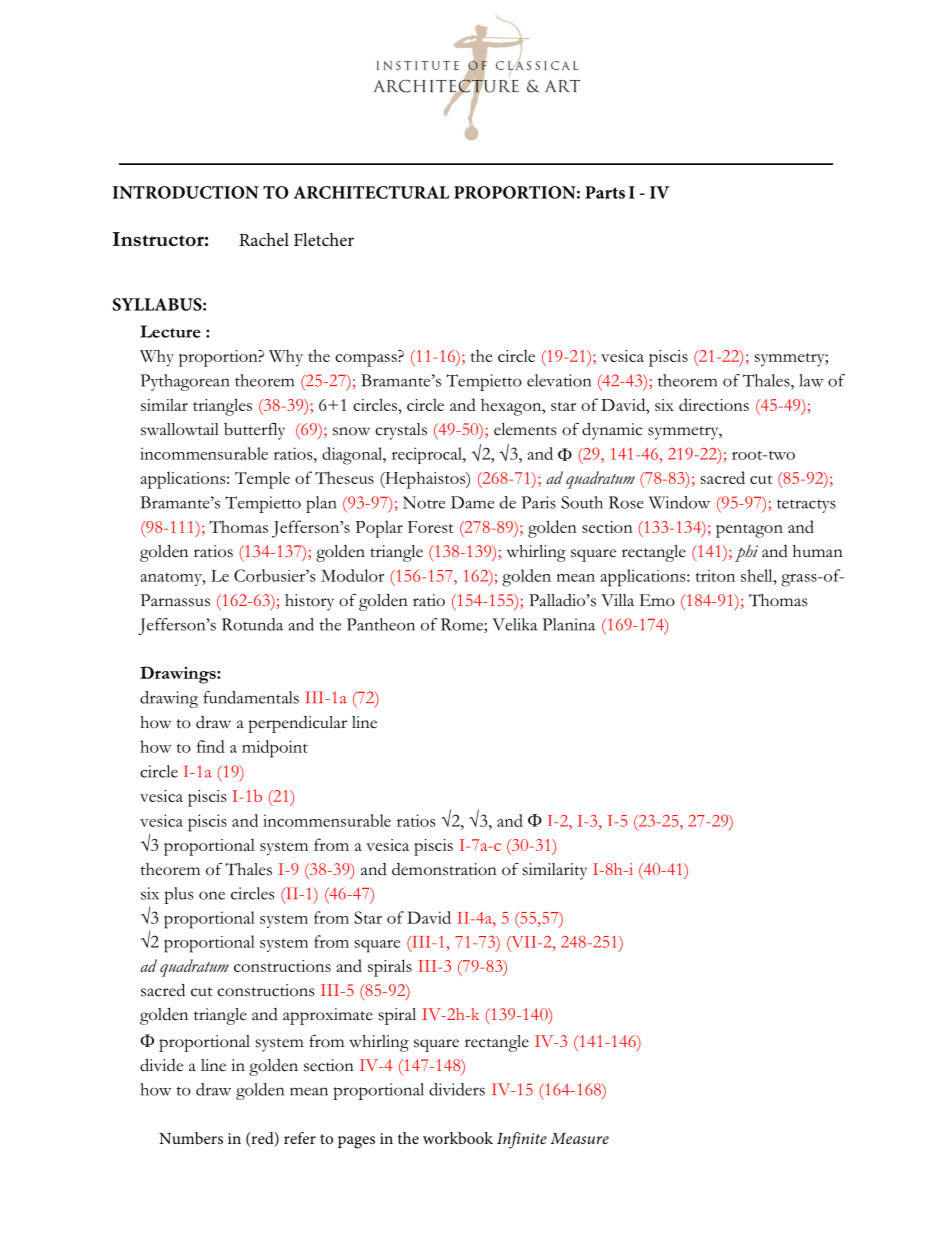 The image size is (952, 1233). What do you see at coordinates (262, 480) in the screenshot?
I see `Temple` at bounding box center [262, 480].
